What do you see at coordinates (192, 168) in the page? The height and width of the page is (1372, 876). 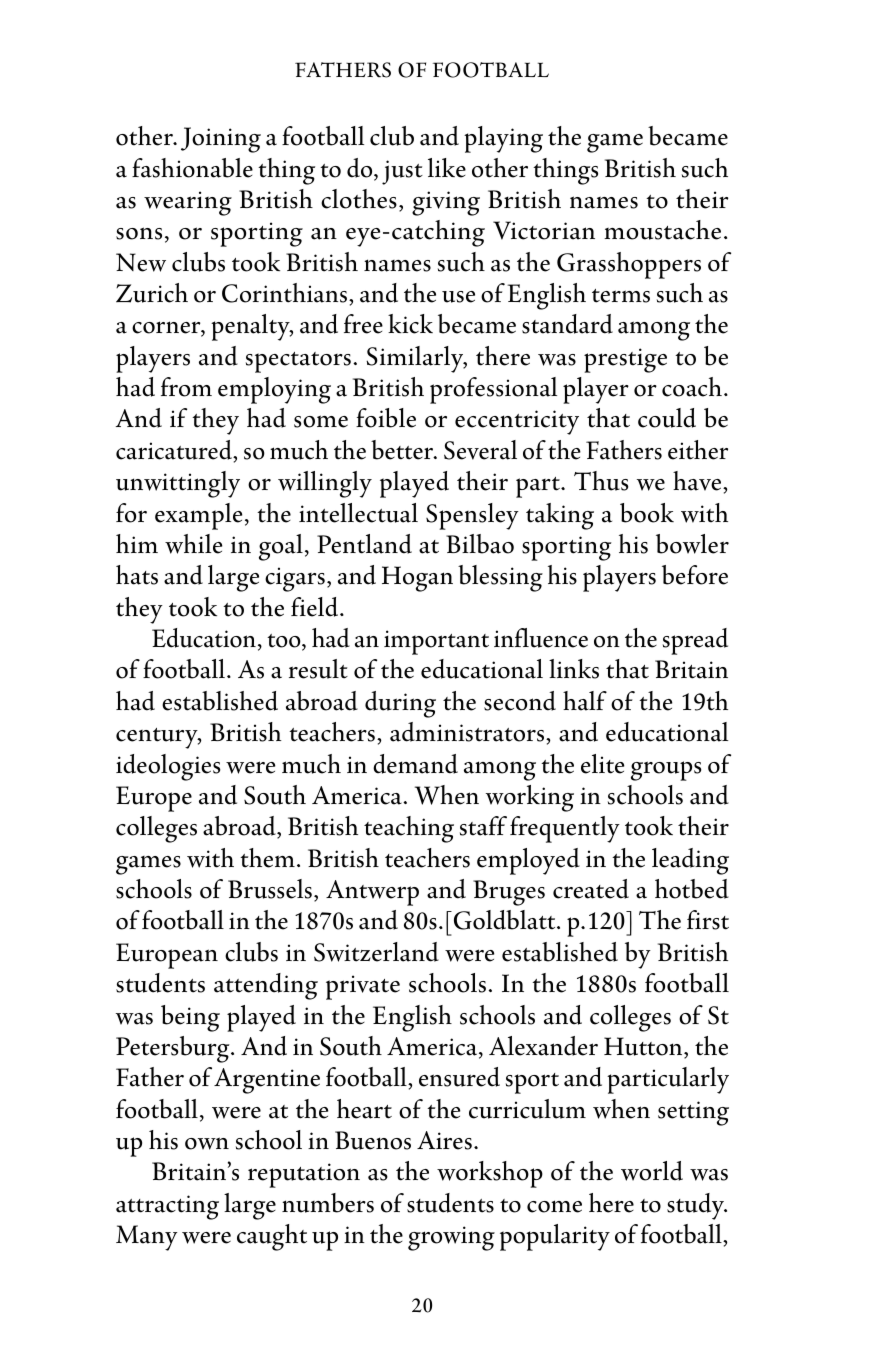 I see `fashionable` at bounding box center [192, 168].
